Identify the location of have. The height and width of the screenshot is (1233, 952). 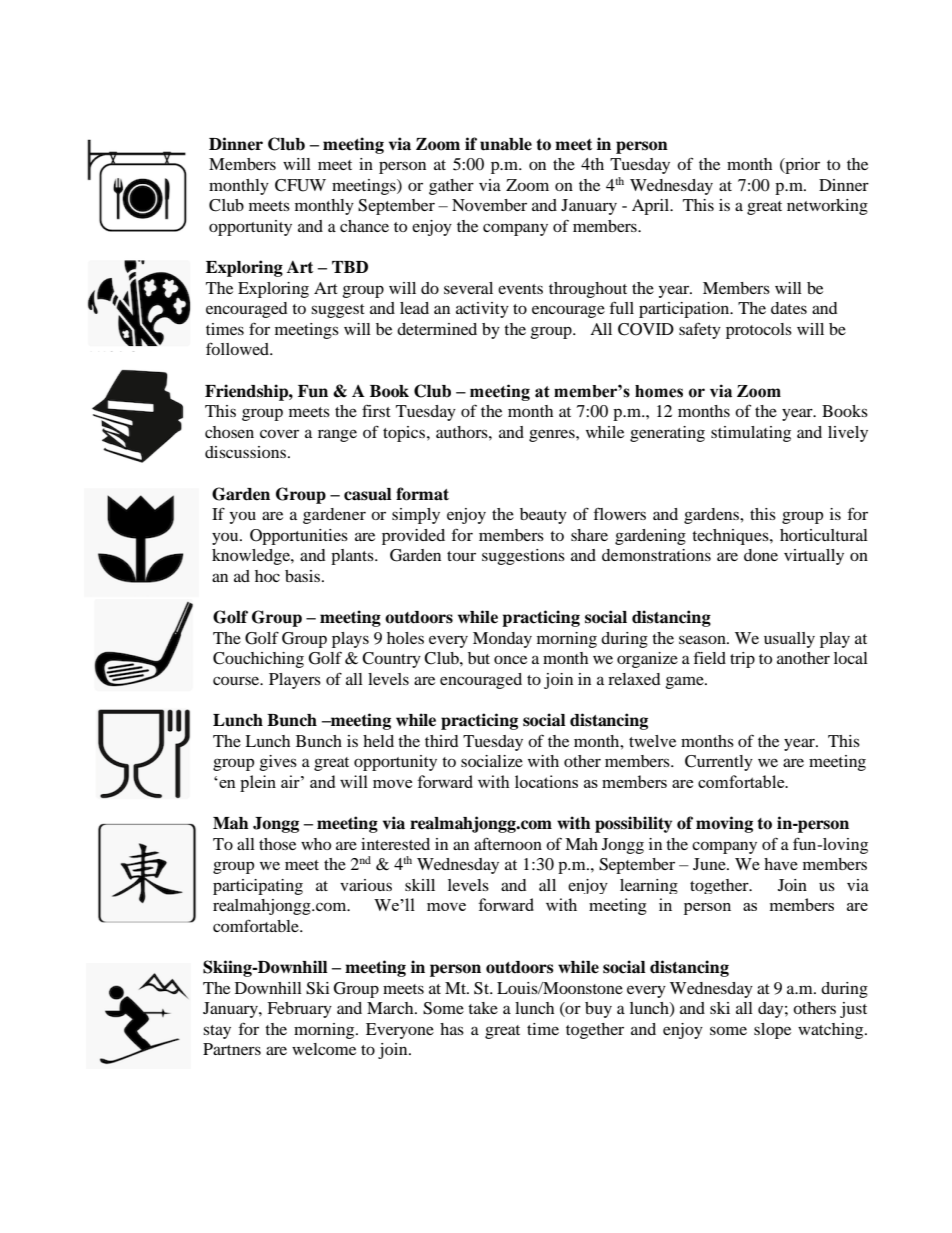
(781, 864).
